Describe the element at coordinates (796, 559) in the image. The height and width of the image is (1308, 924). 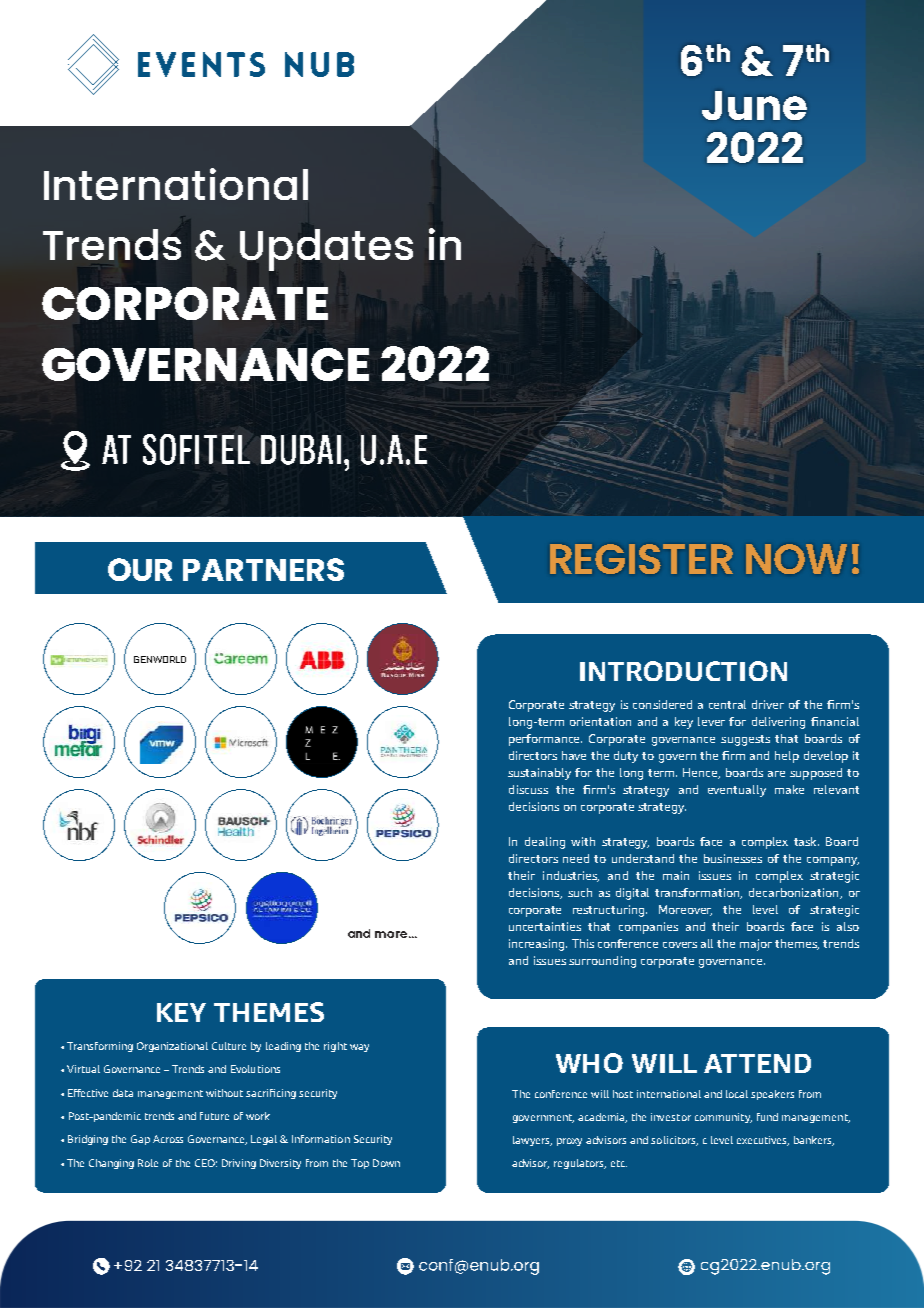
I see `NOW` at that location.
